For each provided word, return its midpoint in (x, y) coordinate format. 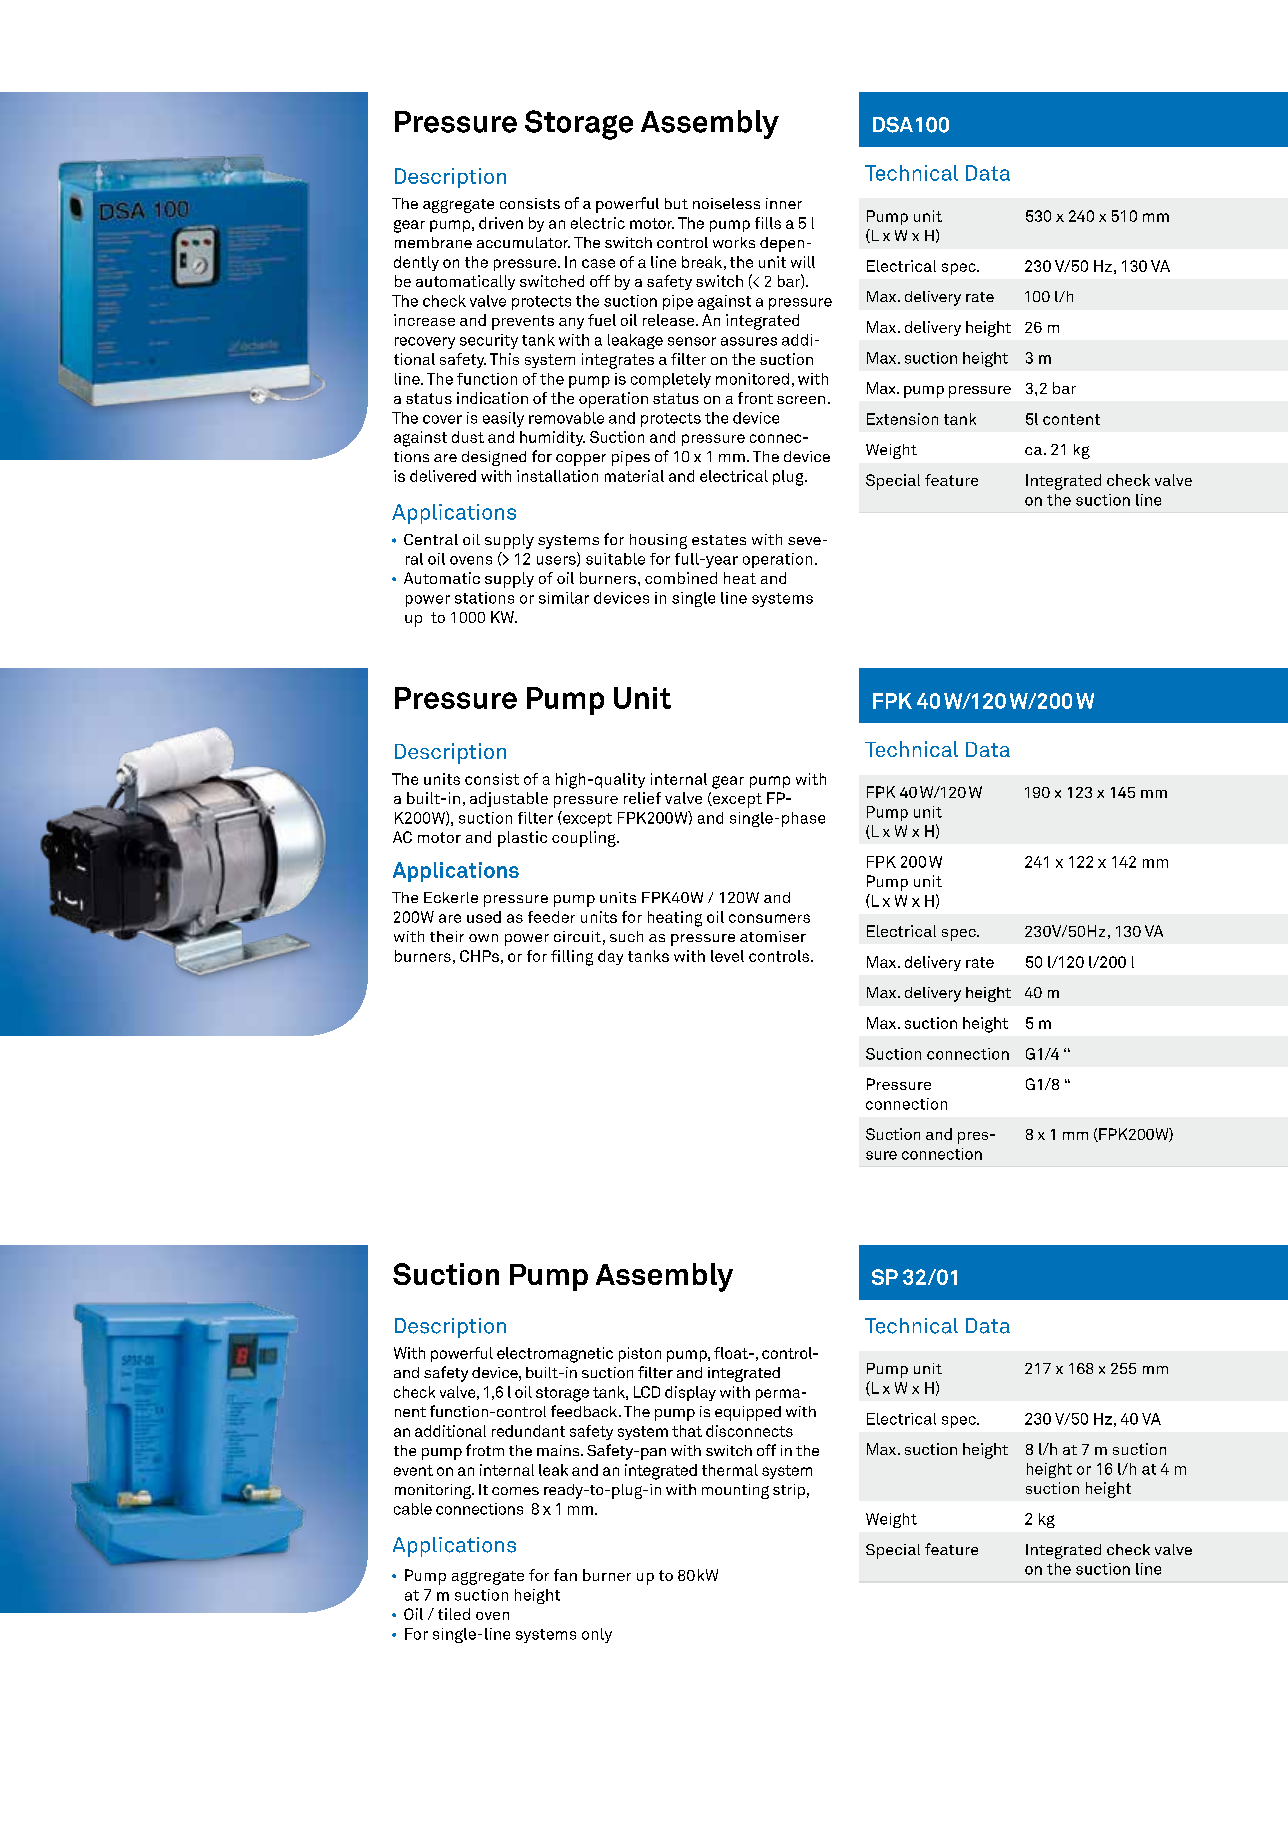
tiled (454, 1614)
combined (681, 578)
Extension (902, 419)
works (734, 242)
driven (501, 223)
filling (572, 958)
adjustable (509, 799)
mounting (735, 1491)
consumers (769, 918)
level (727, 956)
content (1071, 419)
